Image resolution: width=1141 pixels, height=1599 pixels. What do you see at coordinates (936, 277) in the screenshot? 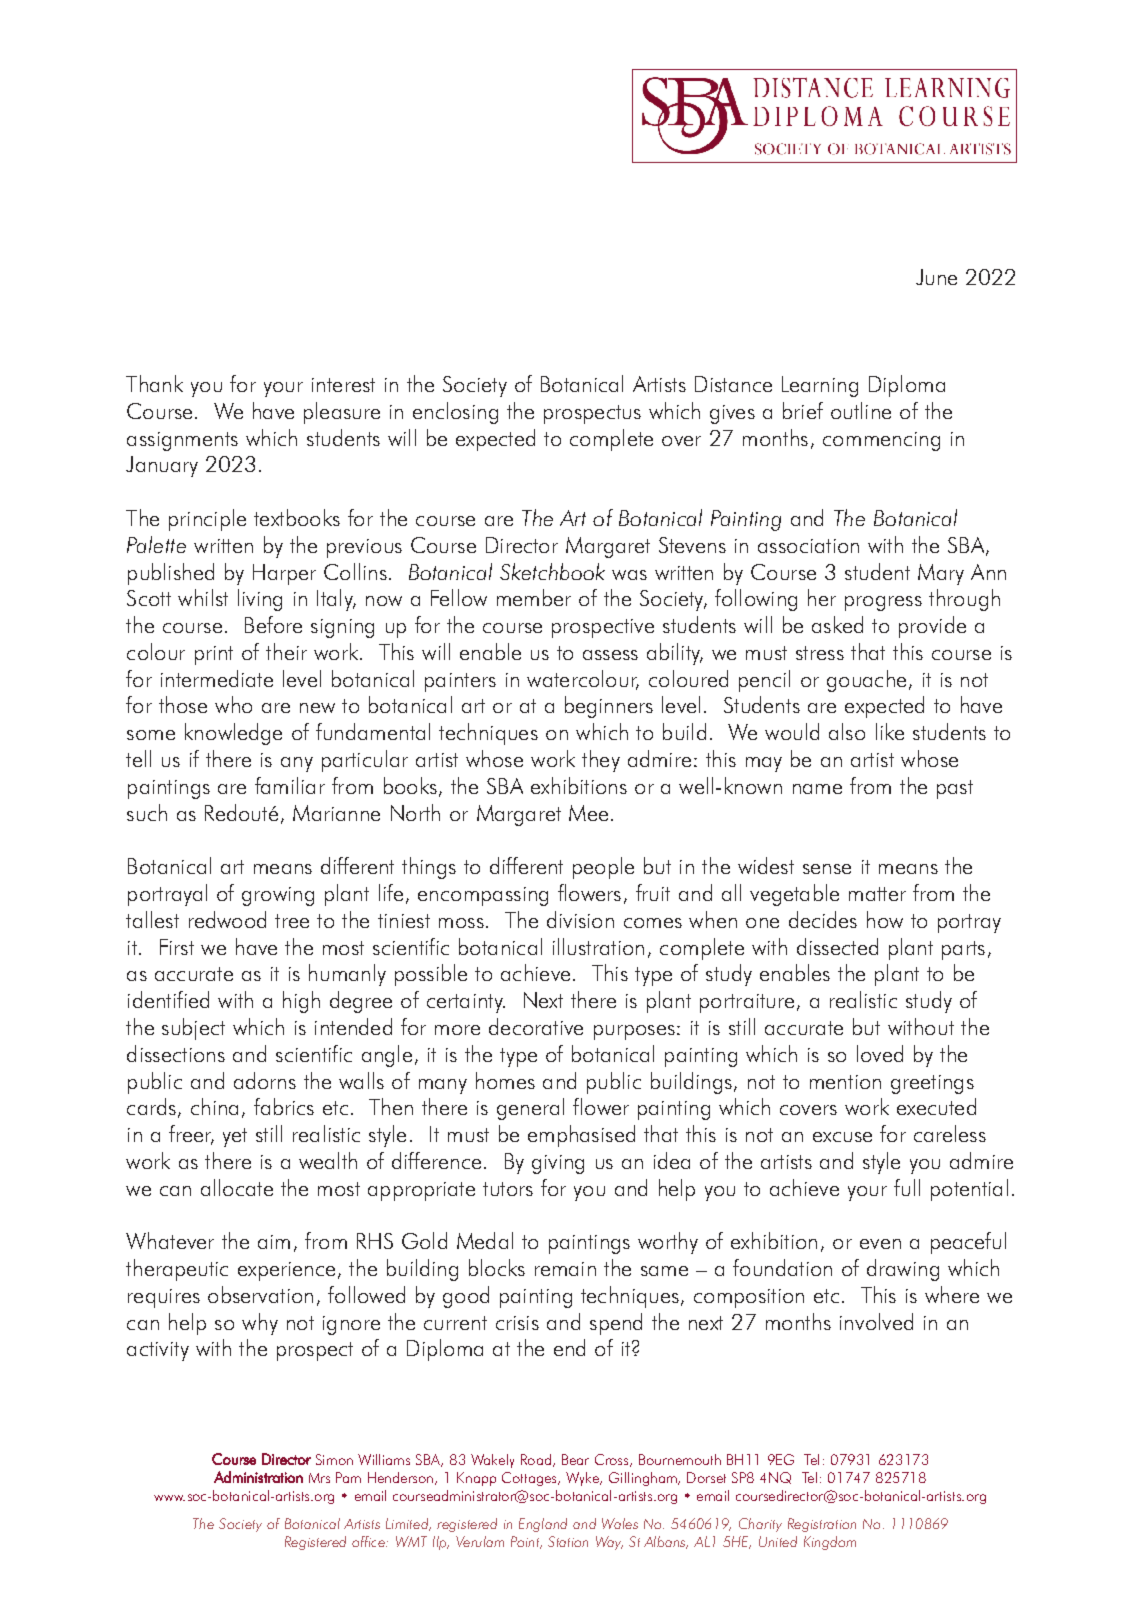
I see `June` at bounding box center [936, 277].
